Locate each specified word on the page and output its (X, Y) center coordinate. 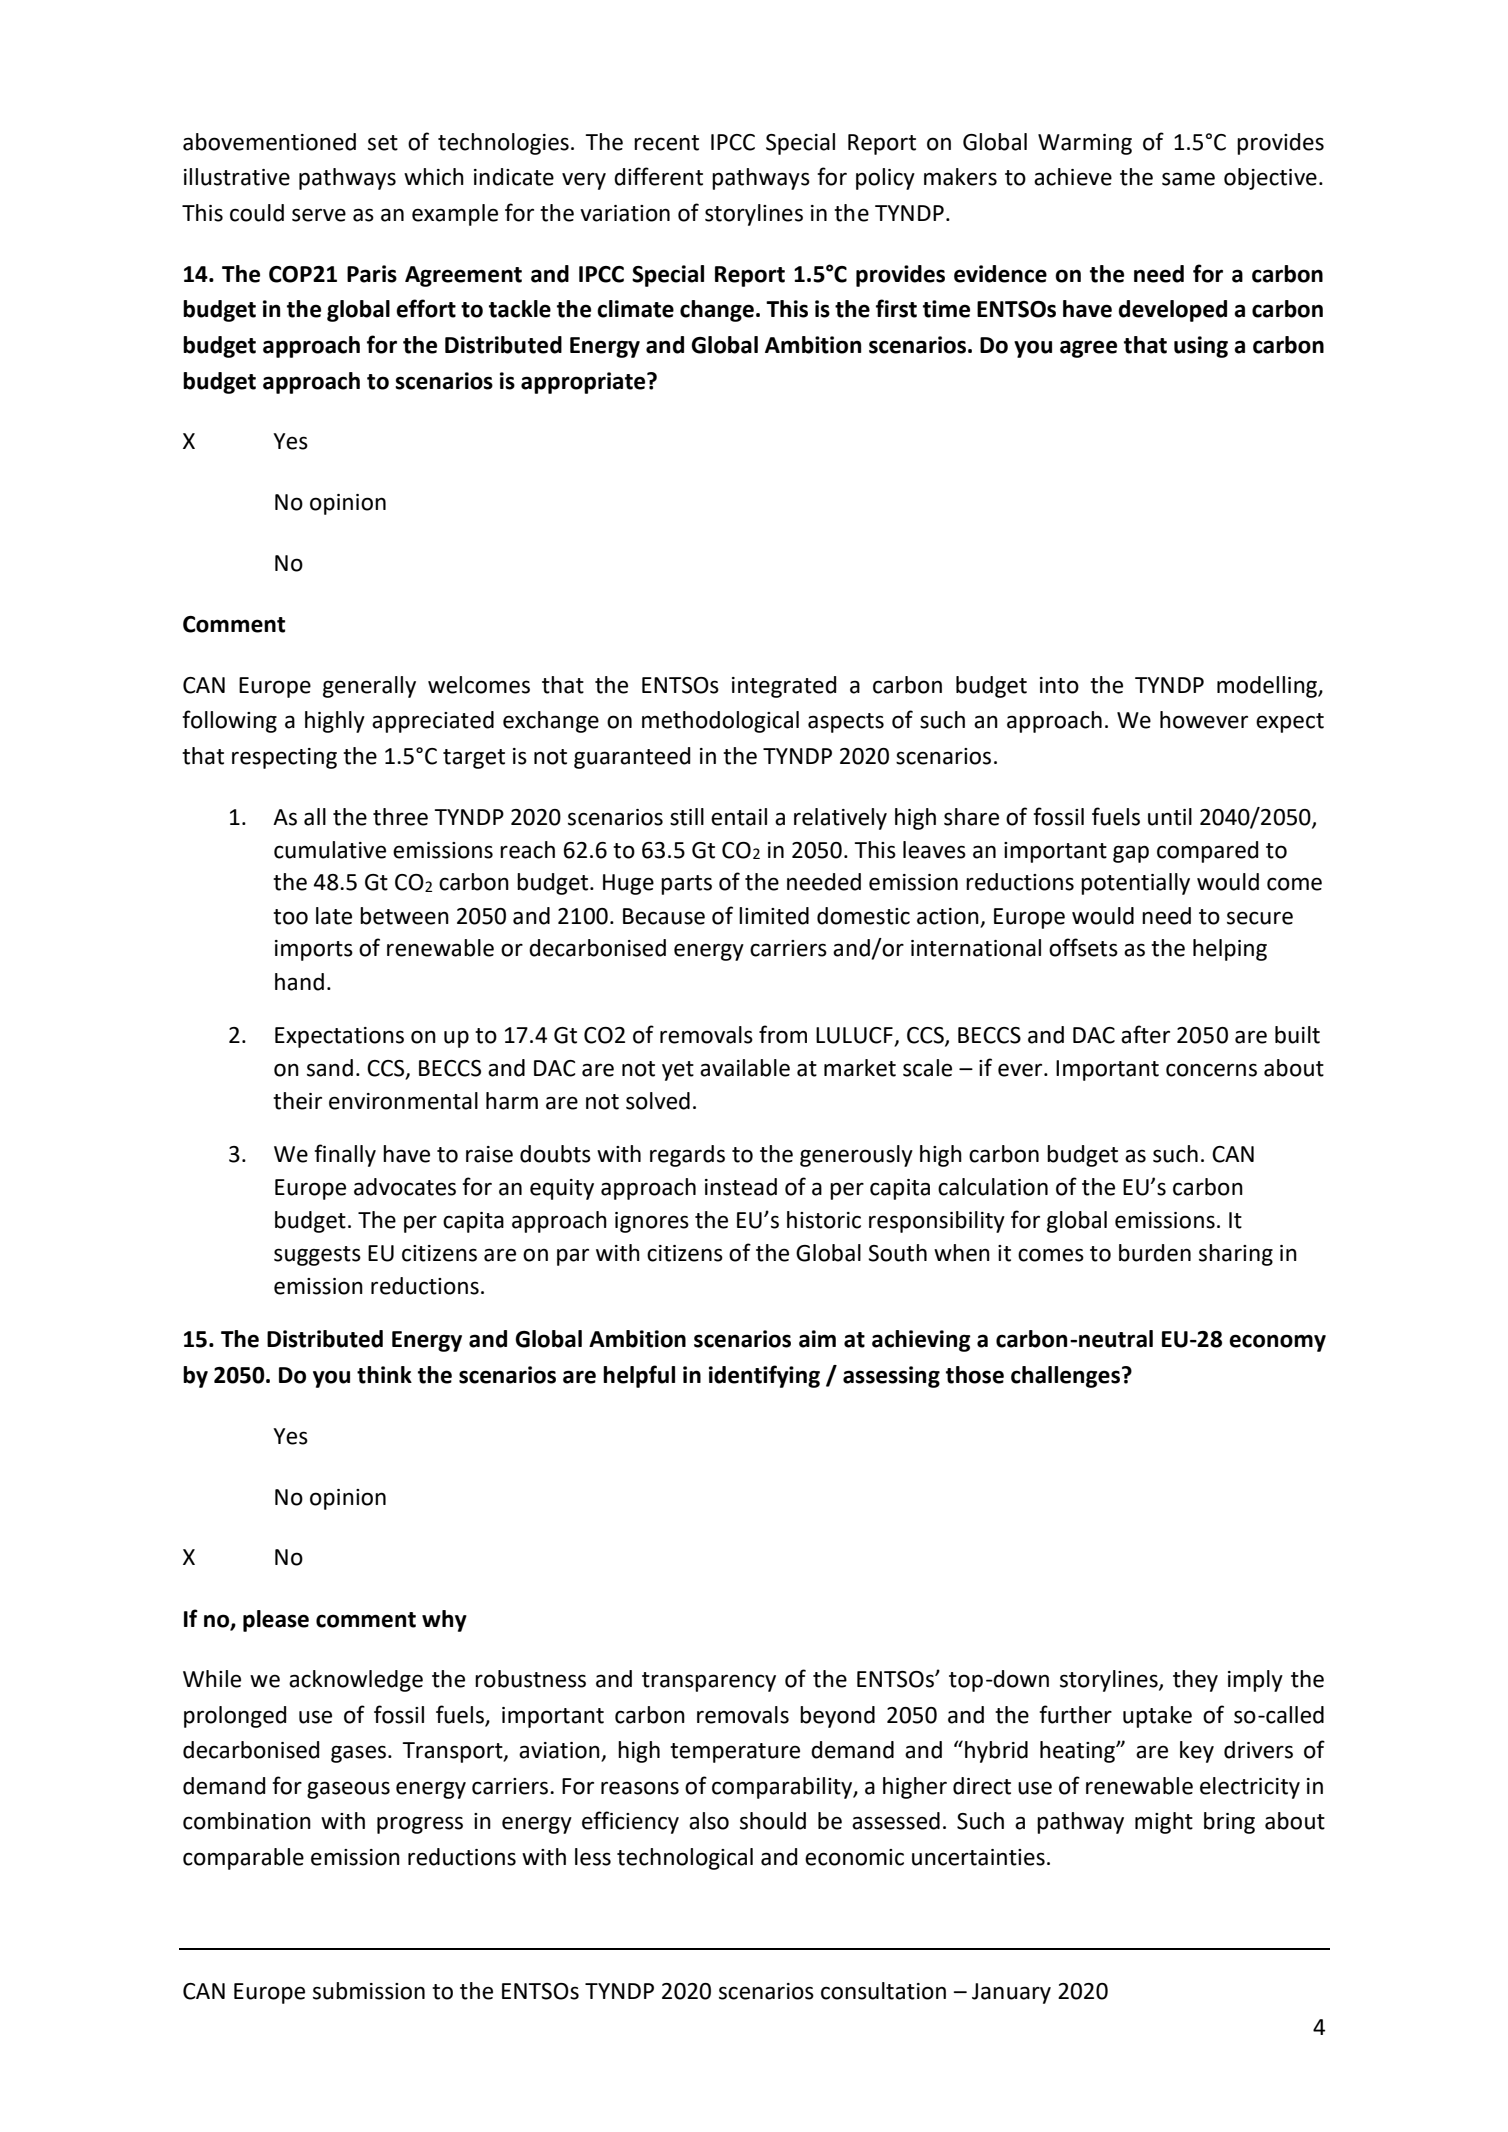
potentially (1135, 884)
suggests (317, 1256)
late (334, 916)
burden (1155, 1253)
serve (319, 215)
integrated (784, 687)
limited (774, 916)
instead (741, 1187)
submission (369, 1991)
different (658, 176)
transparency (709, 1682)
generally (369, 687)
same (1188, 179)
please (276, 1621)
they (1195, 1681)
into (1059, 685)
